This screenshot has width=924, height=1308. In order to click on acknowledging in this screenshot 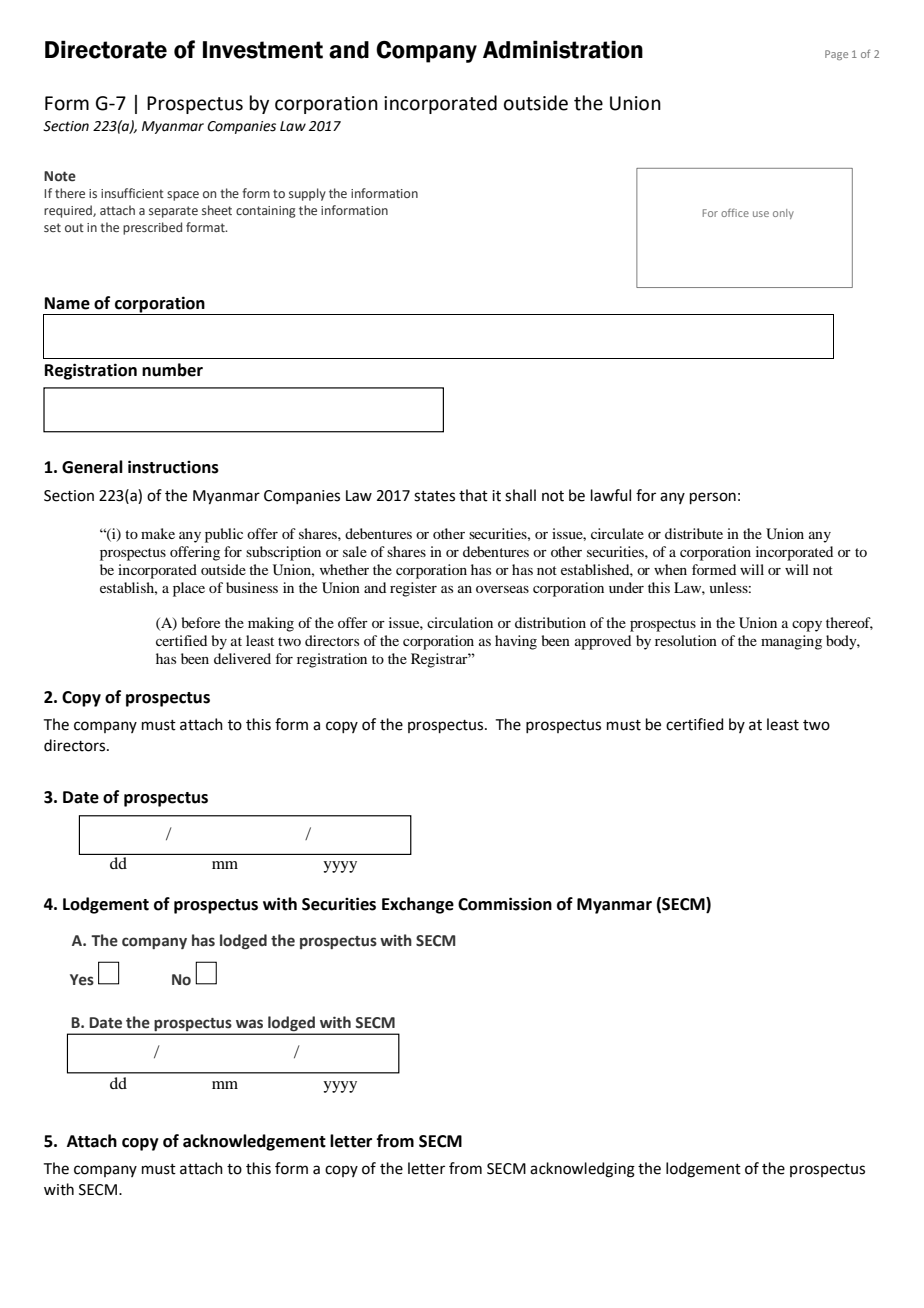, I will do `click(582, 1170)`.
